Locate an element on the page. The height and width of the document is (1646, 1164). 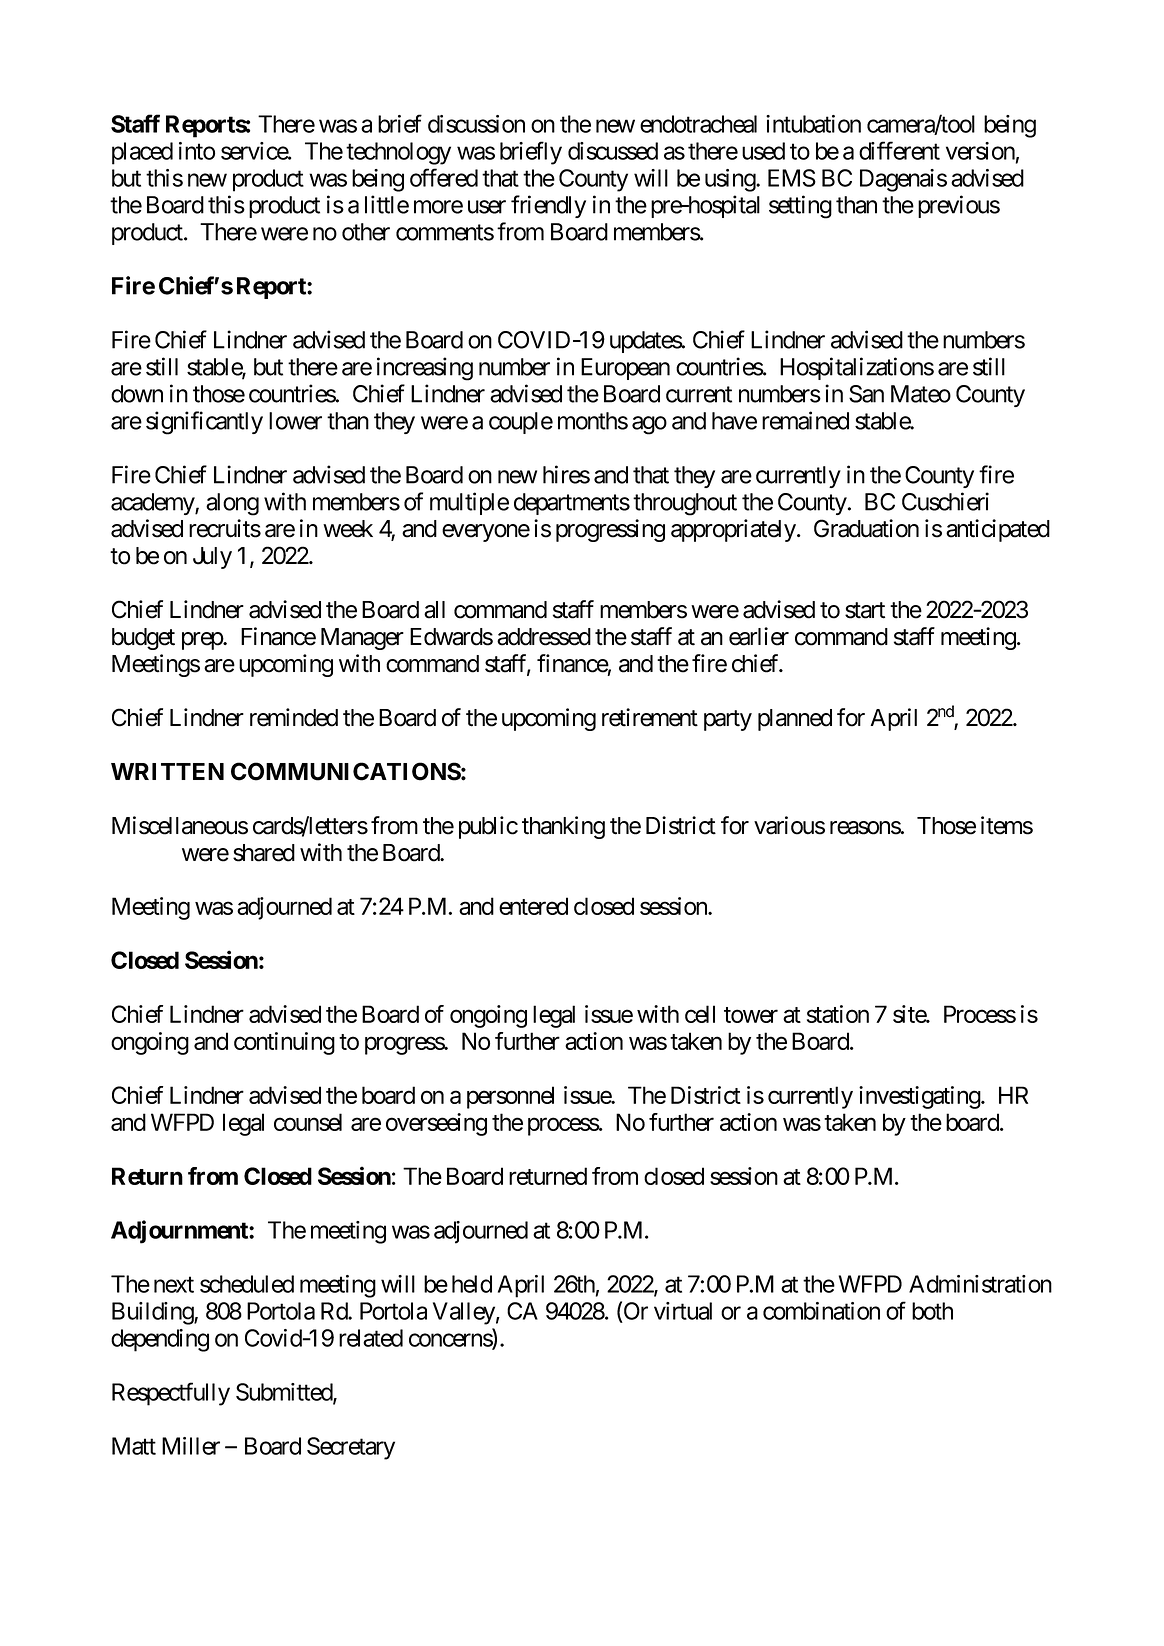
counsel is located at coordinates (308, 1122).
